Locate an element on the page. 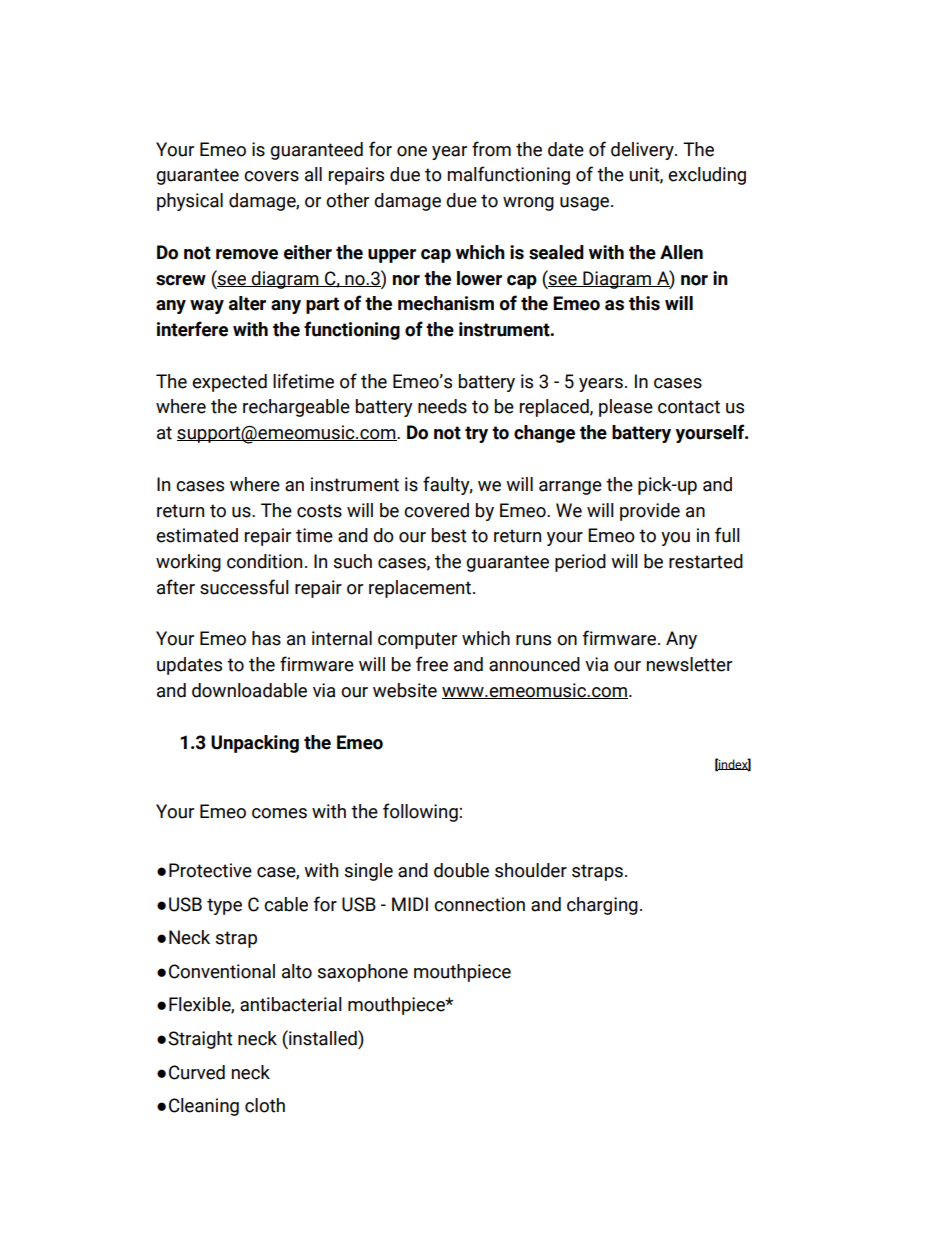 Image resolution: width=952 pixels, height=1233 pixels. needs is located at coordinates (442, 406).
